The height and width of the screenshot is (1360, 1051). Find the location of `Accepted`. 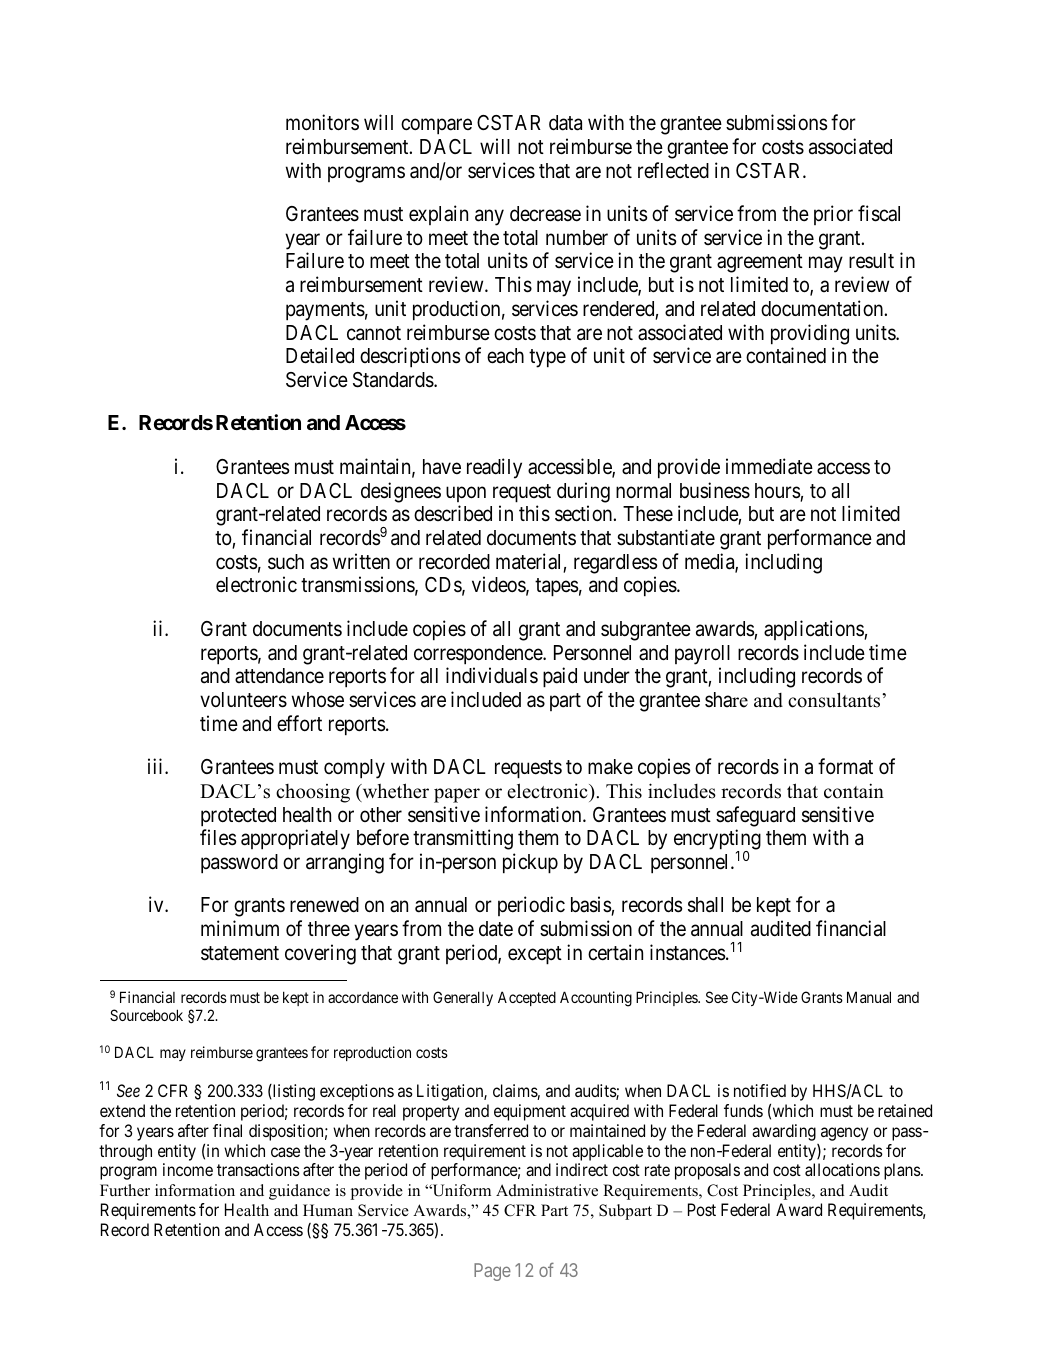

Accepted is located at coordinates (527, 998).
